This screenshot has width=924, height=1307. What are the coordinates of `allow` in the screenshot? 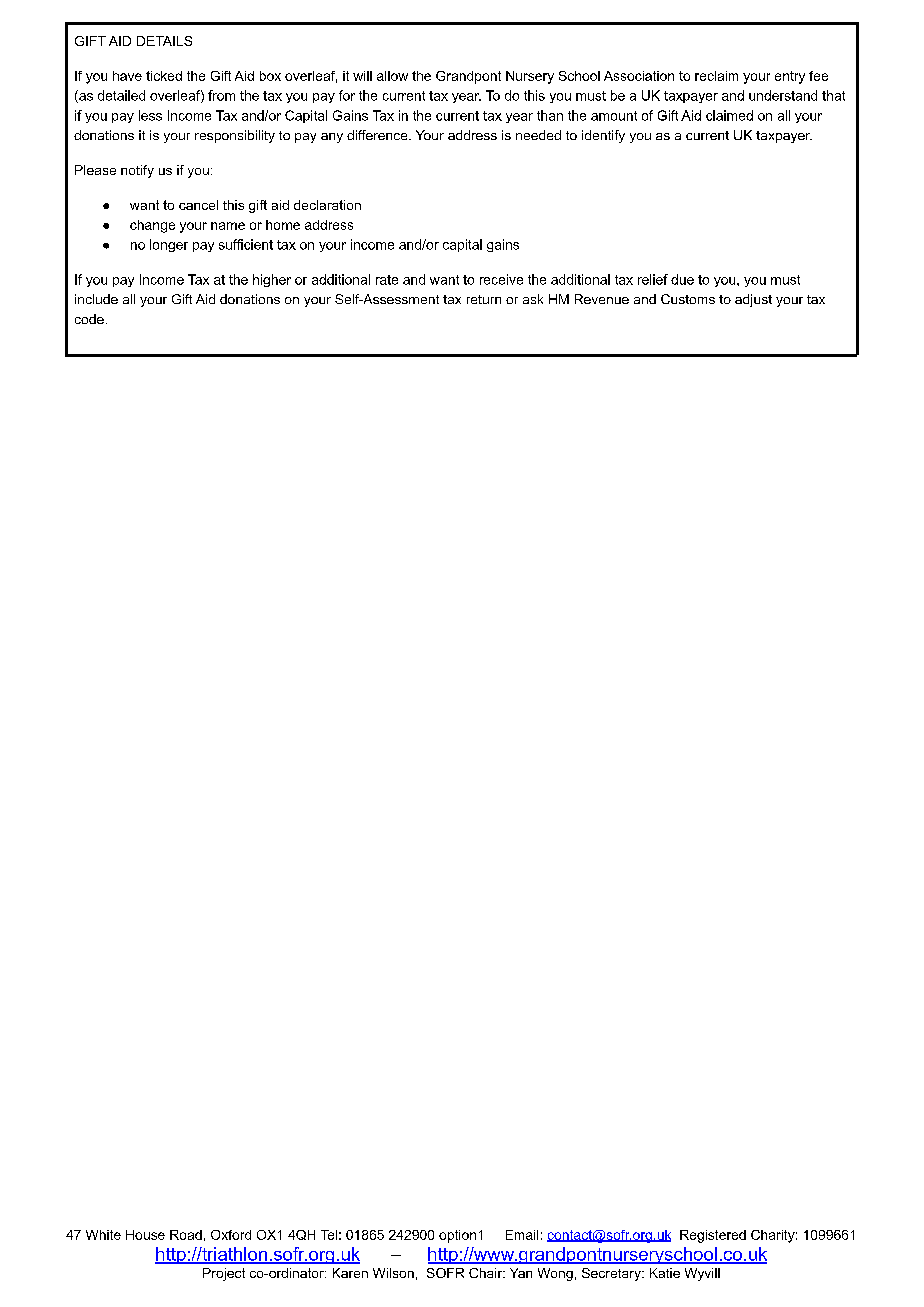 It's located at (392, 76).
